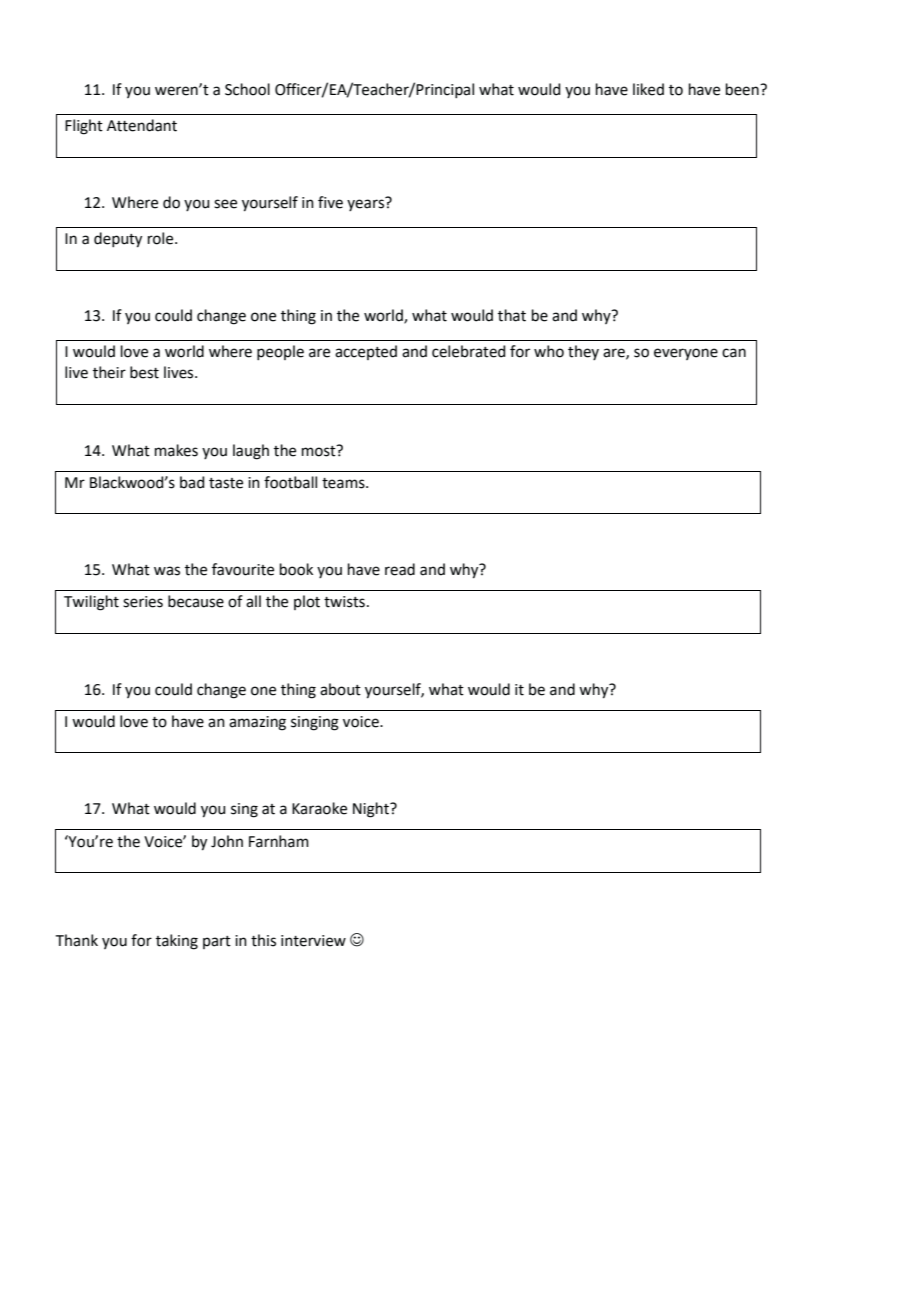  What do you see at coordinates (365, 205) in the screenshot?
I see `years` at bounding box center [365, 205].
